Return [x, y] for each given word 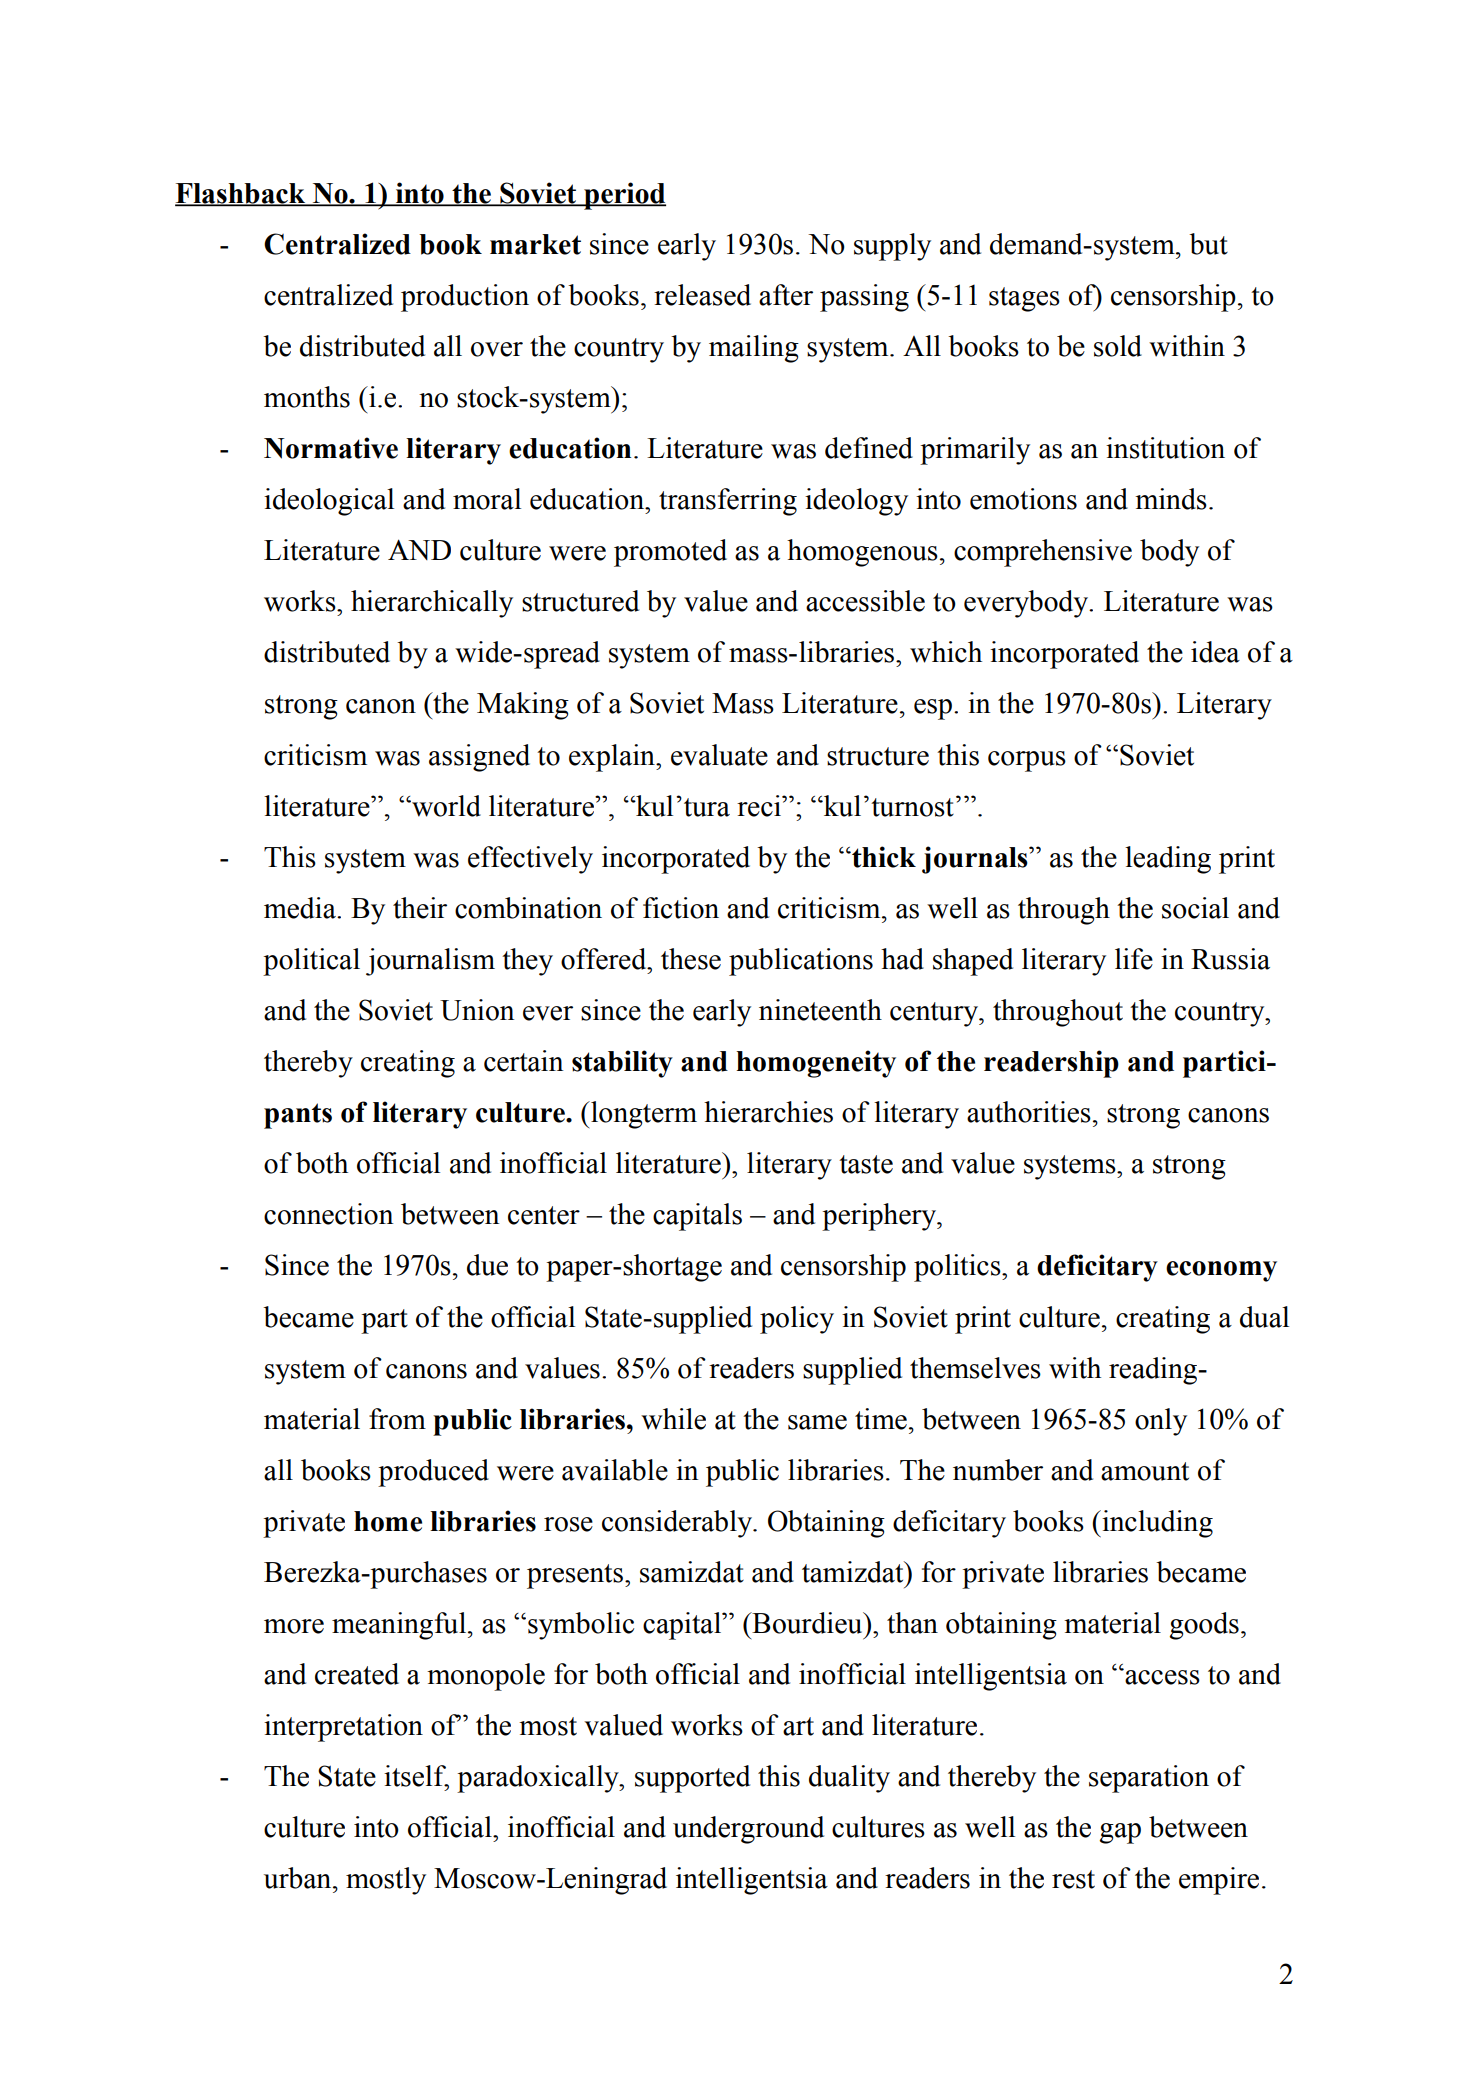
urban [299, 1878]
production [465, 298]
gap [1120, 1833]
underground [748, 1830]
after [786, 295]
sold [1118, 346]
